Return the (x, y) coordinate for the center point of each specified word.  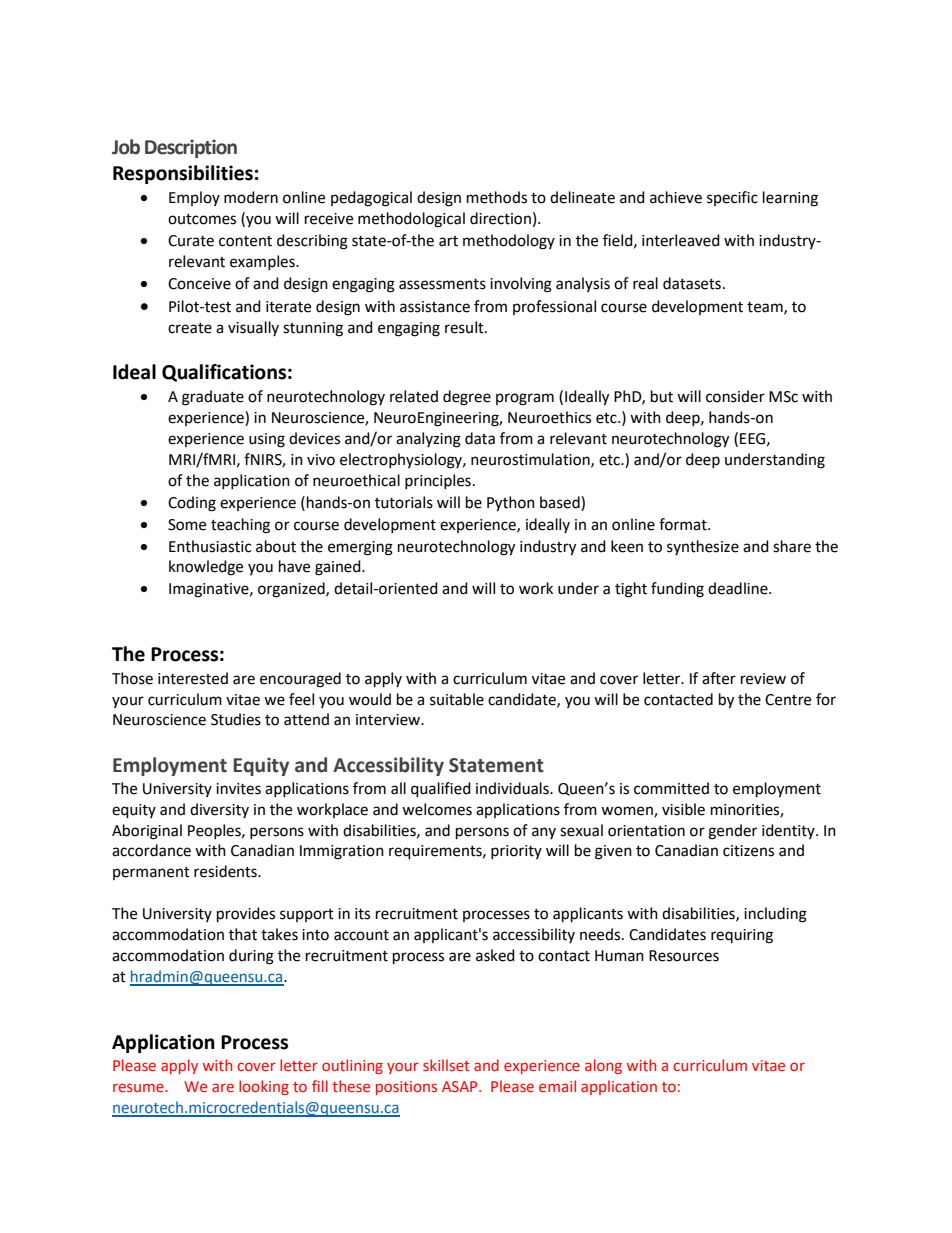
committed (671, 788)
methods (497, 197)
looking (264, 1087)
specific (732, 198)
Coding (192, 504)
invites (238, 789)
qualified (441, 790)
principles (438, 481)
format (684, 524)
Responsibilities (183, 174)
